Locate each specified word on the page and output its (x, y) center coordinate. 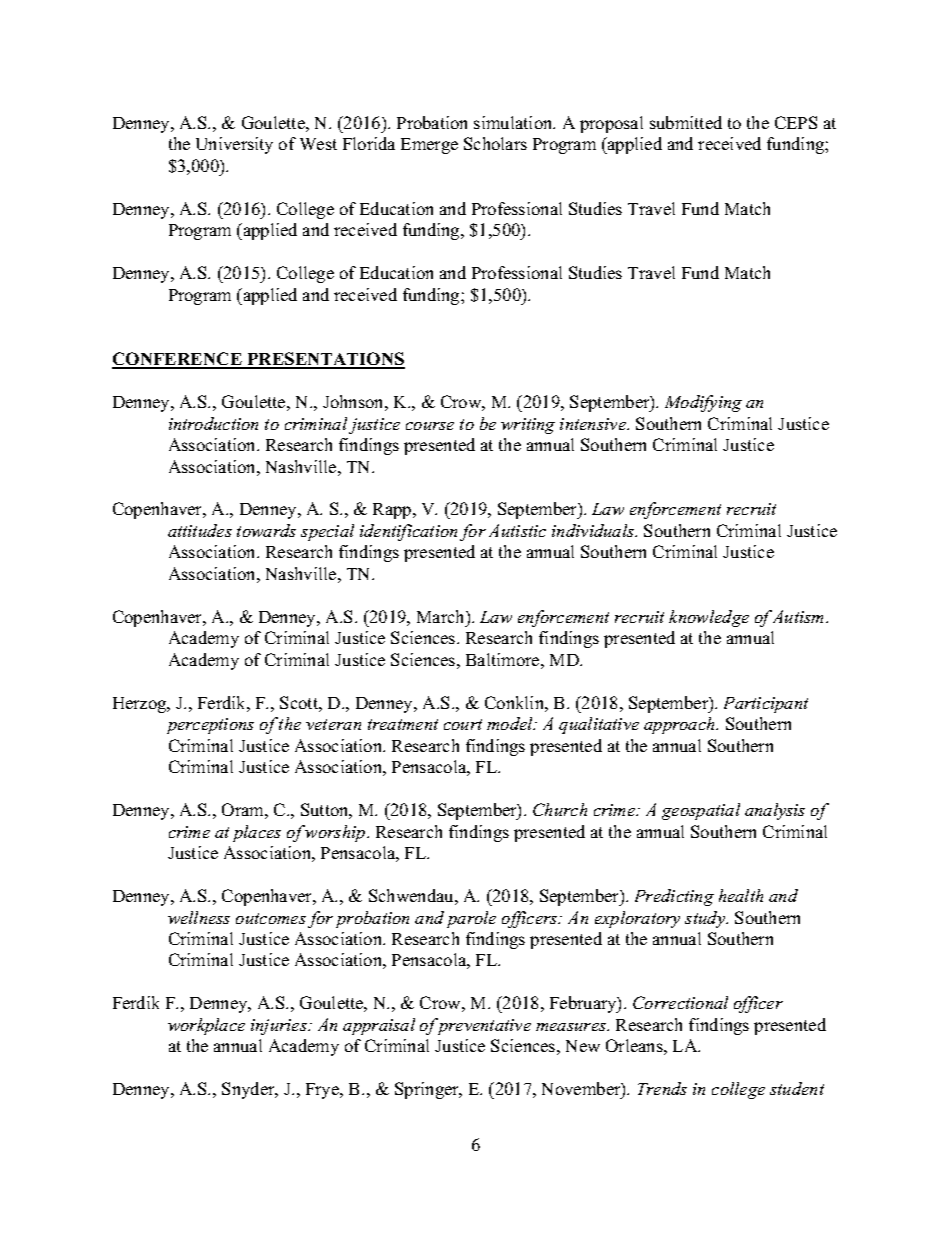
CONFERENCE (178, 360)
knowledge (709, 618)
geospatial (701, 811)
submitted (686, 122)
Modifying (703, 403)
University (234, 145)
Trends (662, 1088)
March (442, 616)
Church (560, 809)
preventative (483, 1026)
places (257, 833)
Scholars (495, 143)
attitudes (200, 530)
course (430, 426)
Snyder (249, 1090)
